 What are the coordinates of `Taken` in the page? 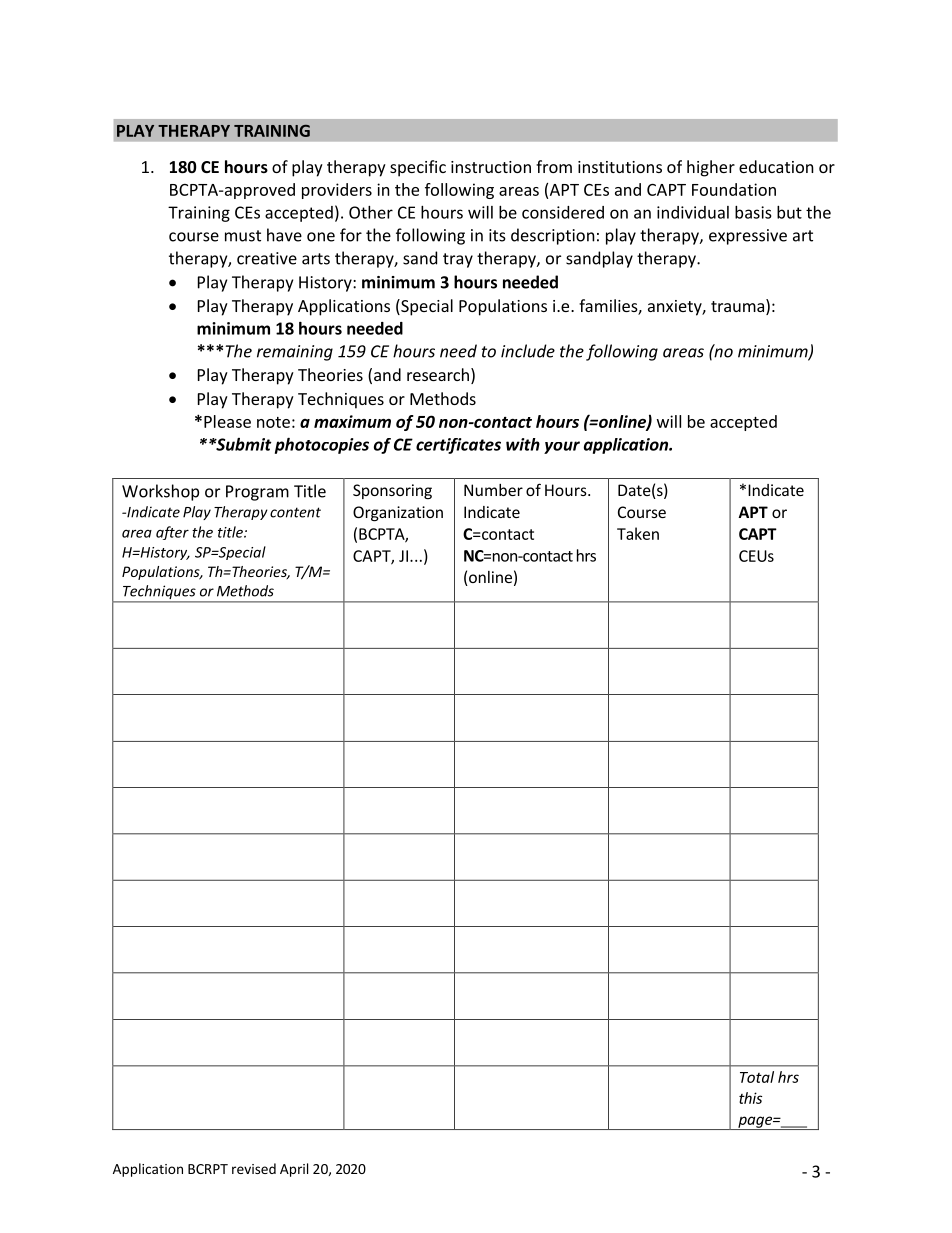 It's located at (638, 533).
